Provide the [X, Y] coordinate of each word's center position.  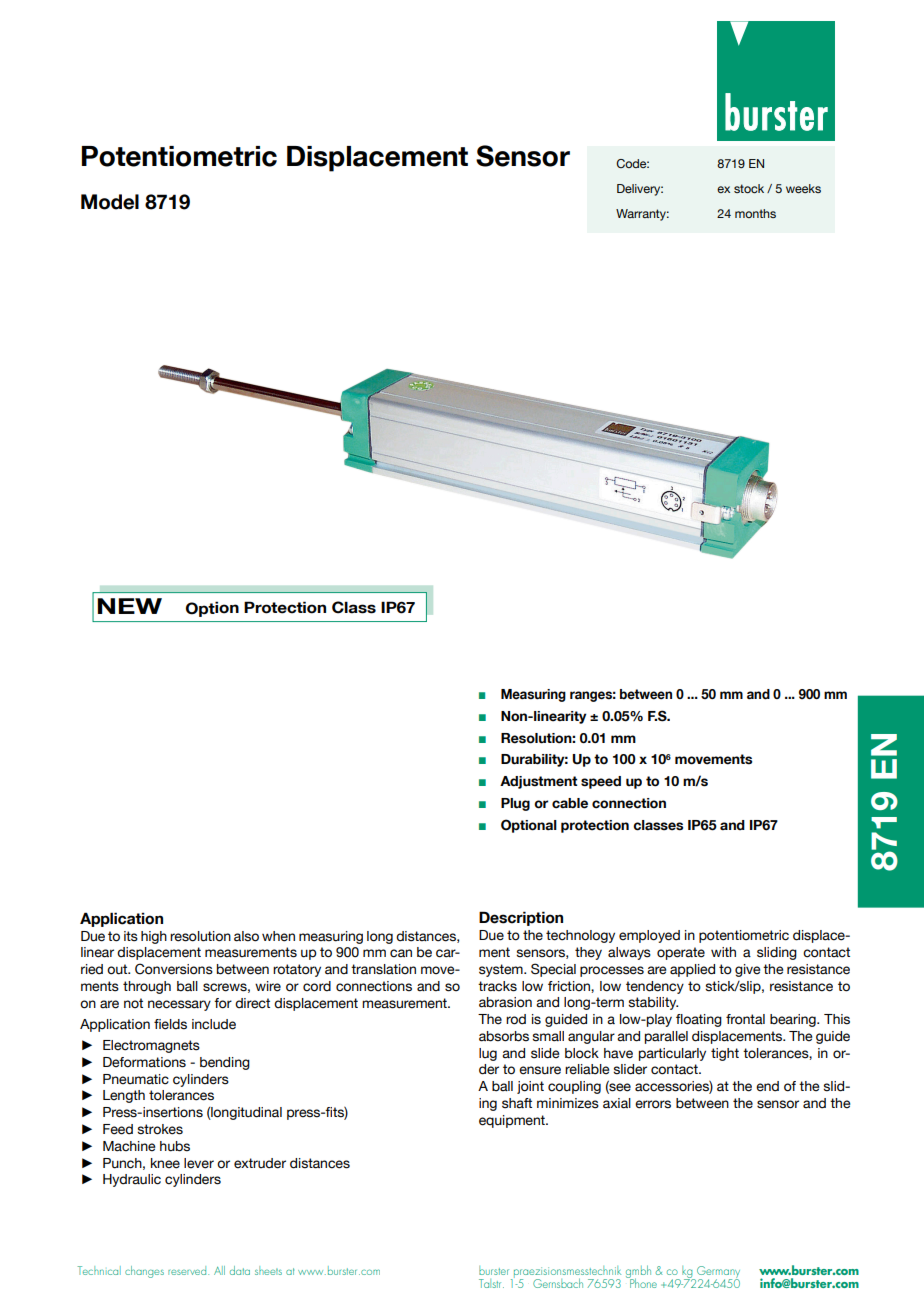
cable [570, 803]
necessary [179, 1005]
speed [601, 782]
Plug [515, 804]
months [755, 213]
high [154, 937]
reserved [188, 1270]
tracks [497, 986]
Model [110, 202]
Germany [718, 1273]
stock [749, 188]
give [747, 970]
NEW [129, 606]
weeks [803, 188]
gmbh [638, 1272]
